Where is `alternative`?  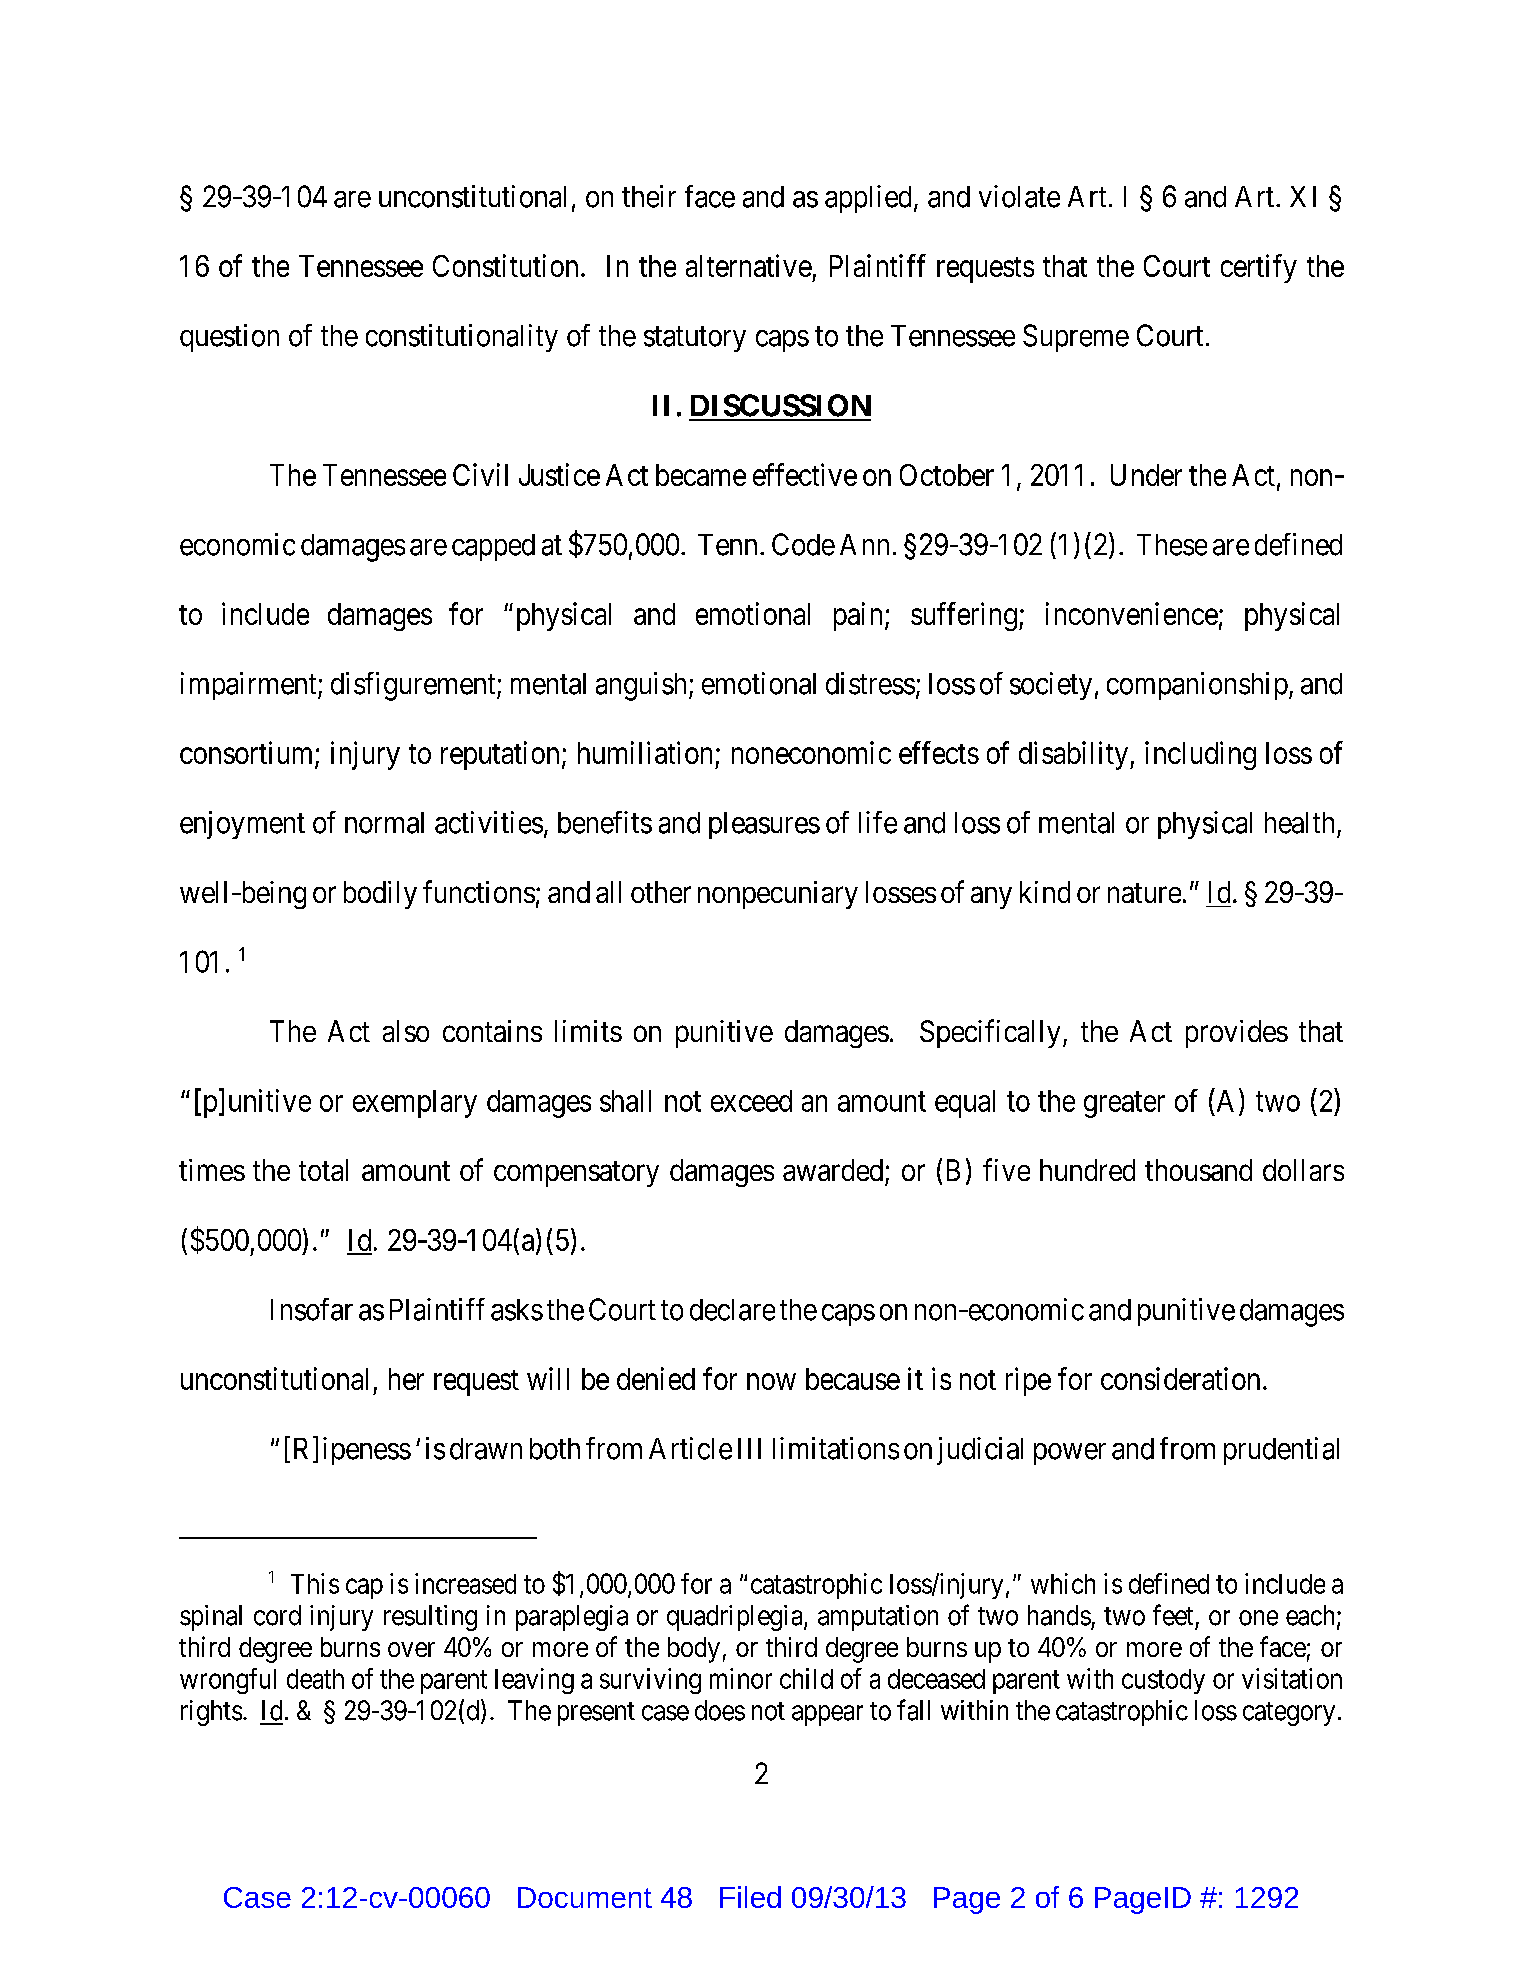 alternative is located at coordinates (749, 265).
